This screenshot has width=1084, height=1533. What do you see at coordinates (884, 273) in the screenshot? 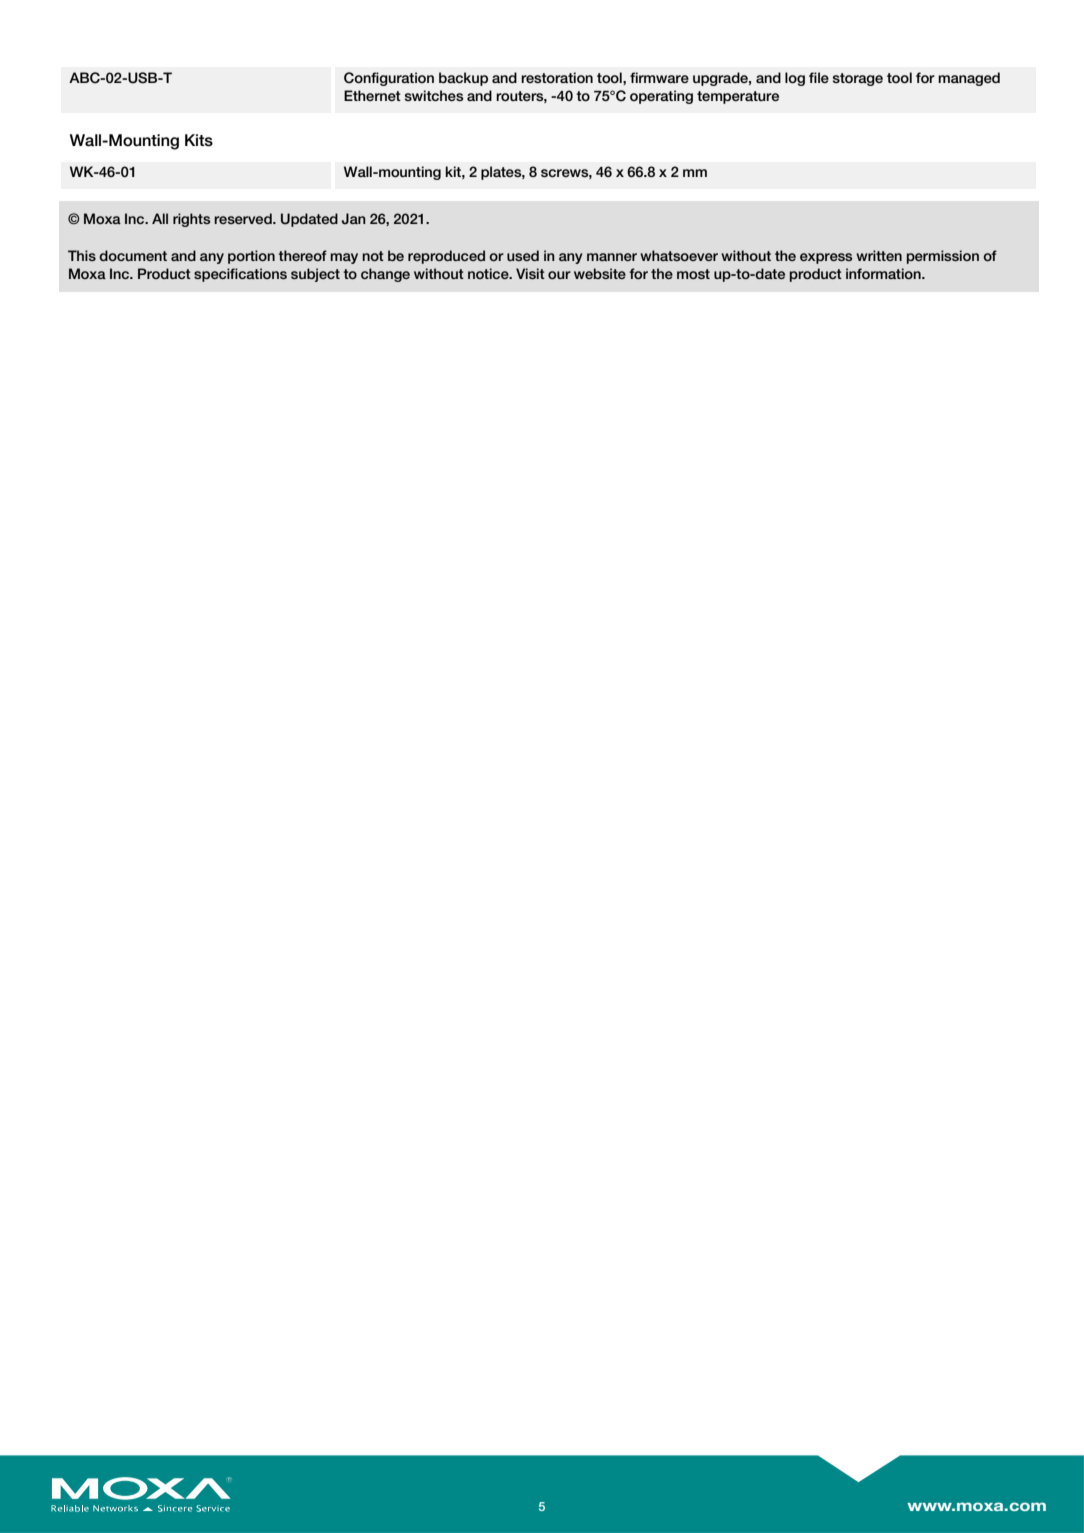
I see `information` at bounding box center [884, 273].
